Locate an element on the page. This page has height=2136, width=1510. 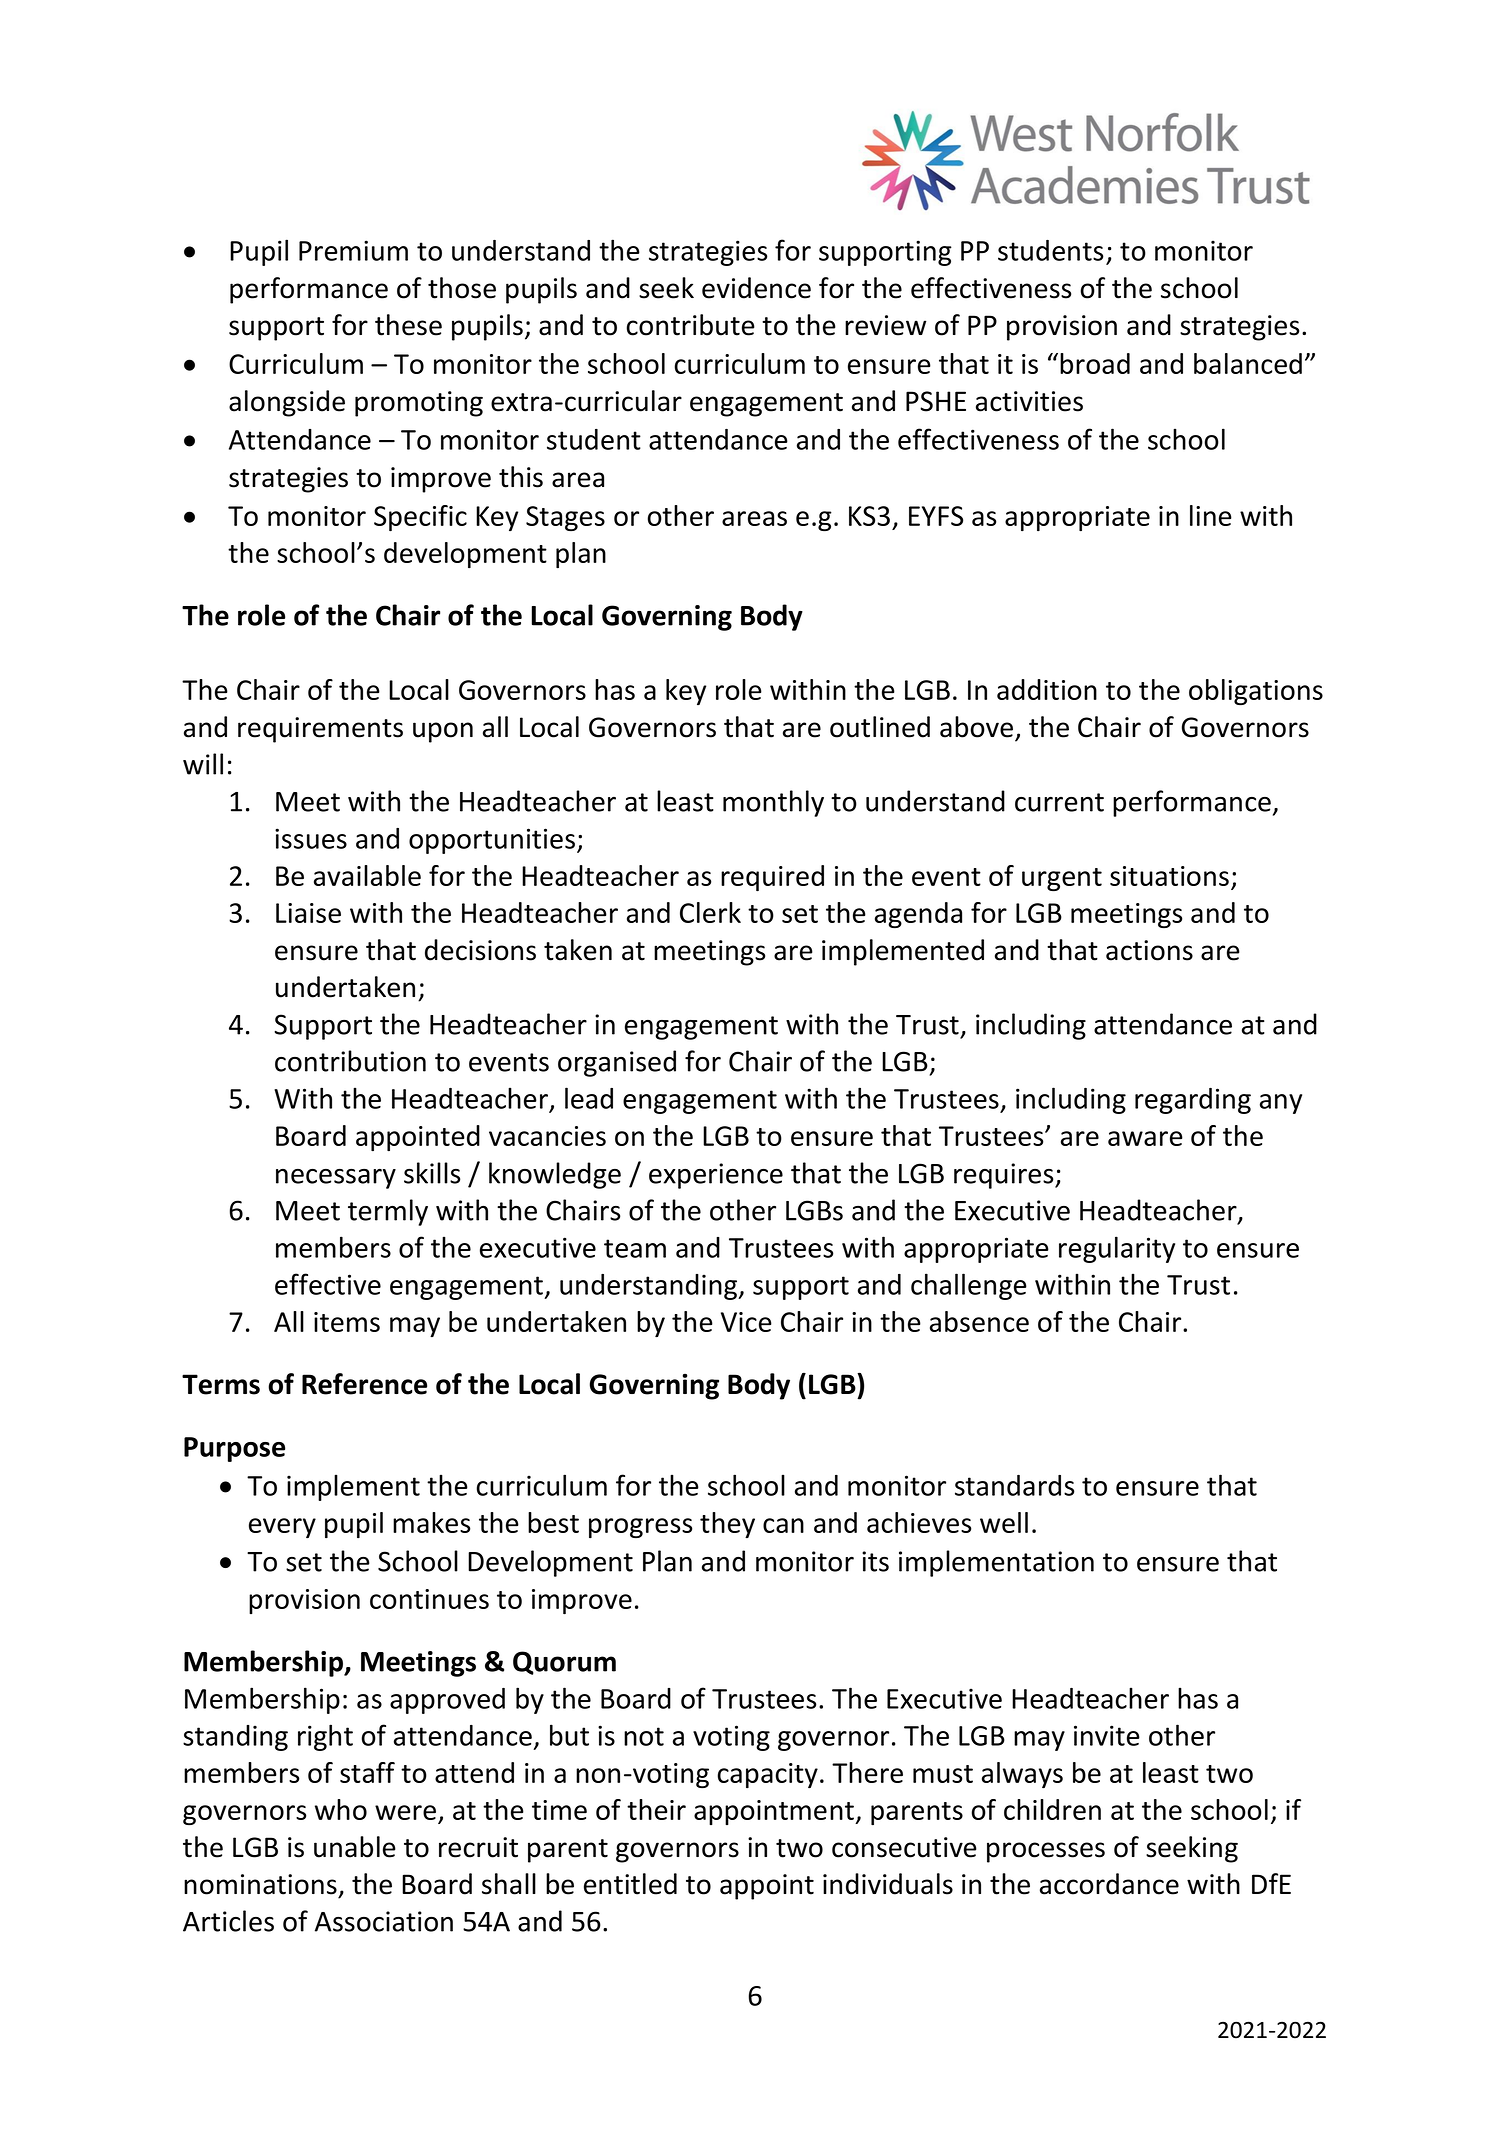
evidence is located at coordinates (756, 288).
